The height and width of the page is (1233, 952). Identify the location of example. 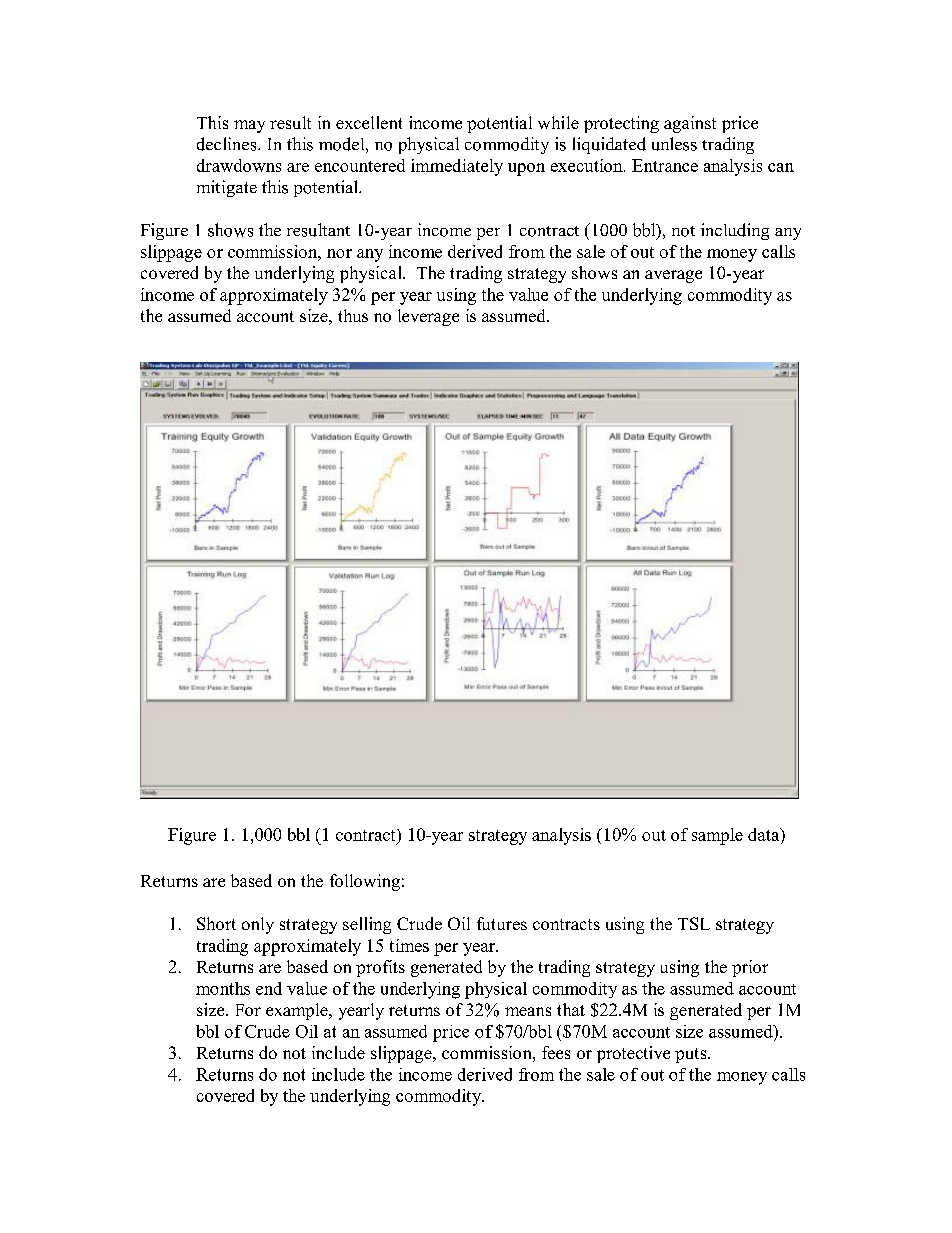
(298, 1011).
